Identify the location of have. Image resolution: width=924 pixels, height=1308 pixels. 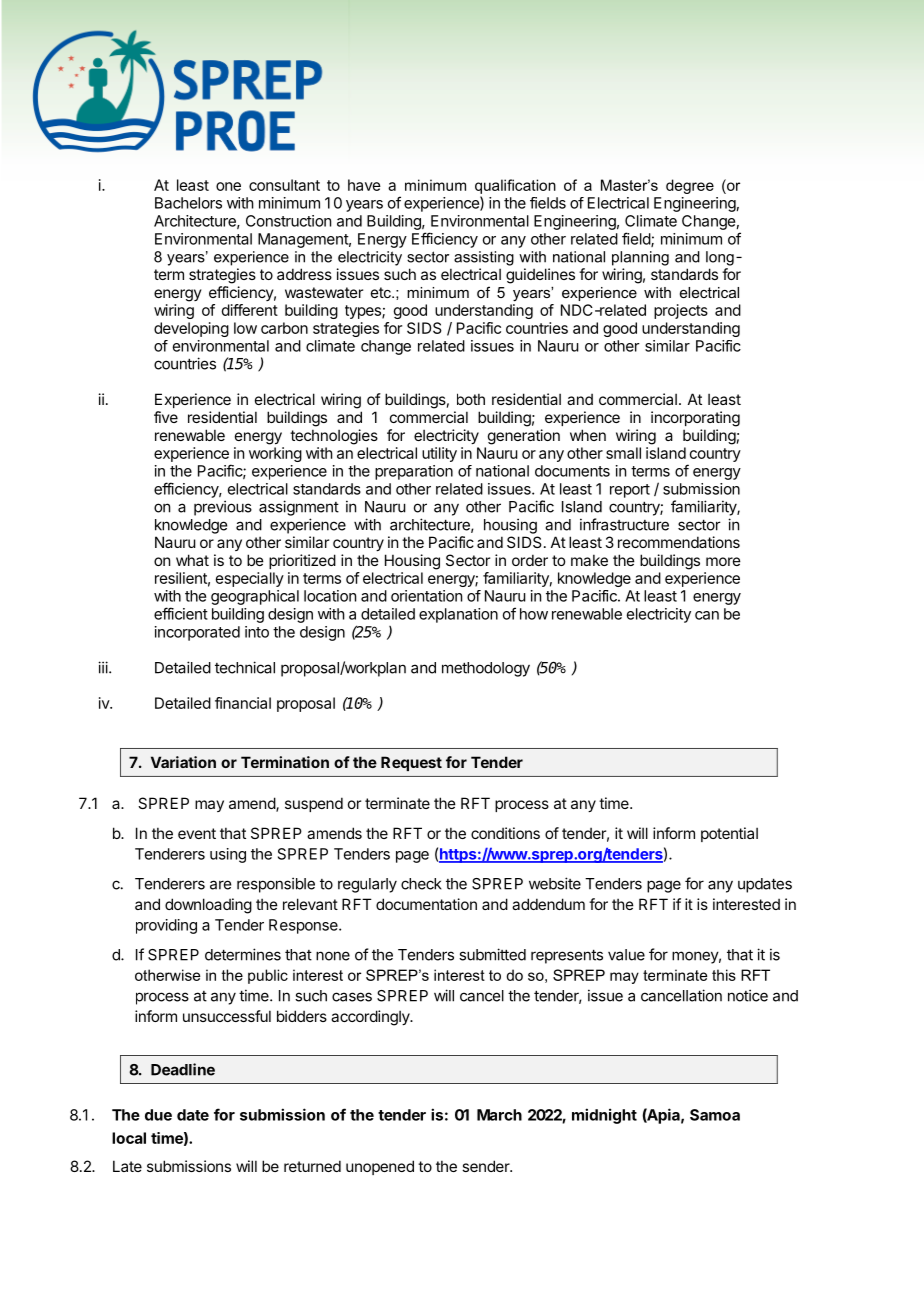
(364, 185).
